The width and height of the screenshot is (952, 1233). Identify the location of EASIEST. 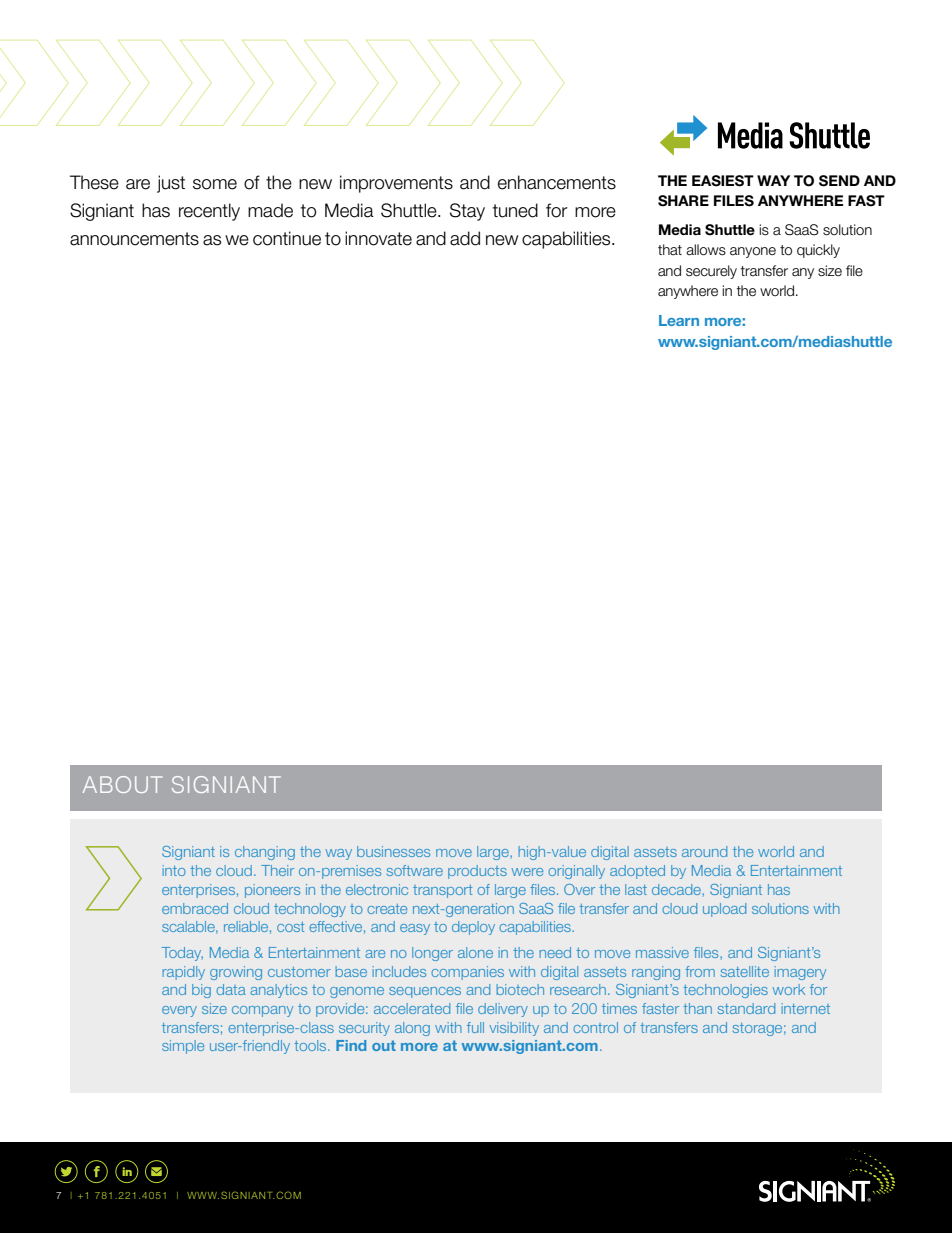
(723, 181).
